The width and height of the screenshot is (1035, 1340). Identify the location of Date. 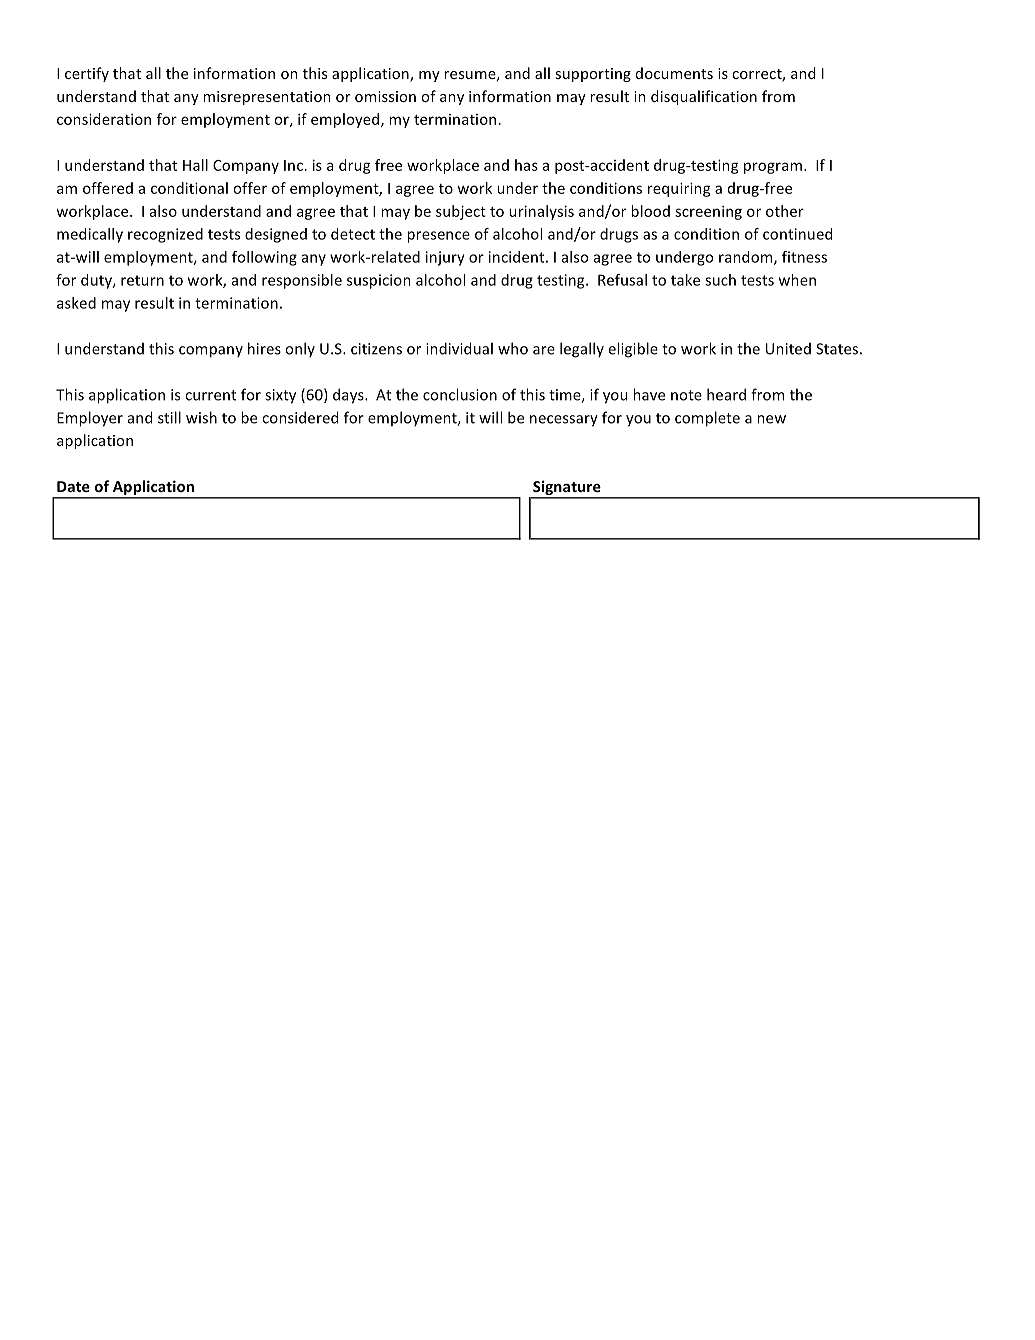
(73, 486).
